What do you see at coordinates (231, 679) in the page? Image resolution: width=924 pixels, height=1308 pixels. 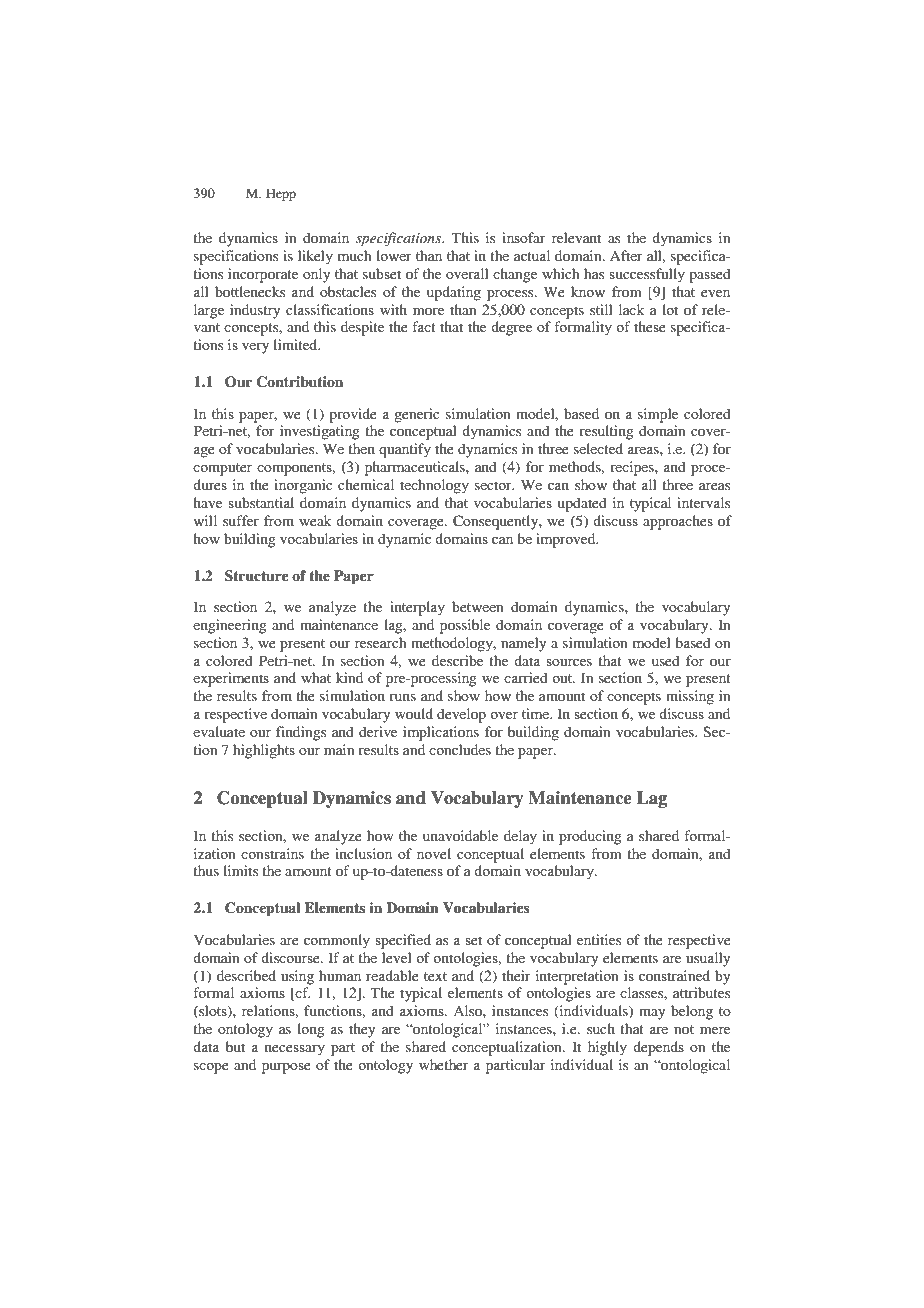 I see `experiments` at bounding box center [231, 679].
